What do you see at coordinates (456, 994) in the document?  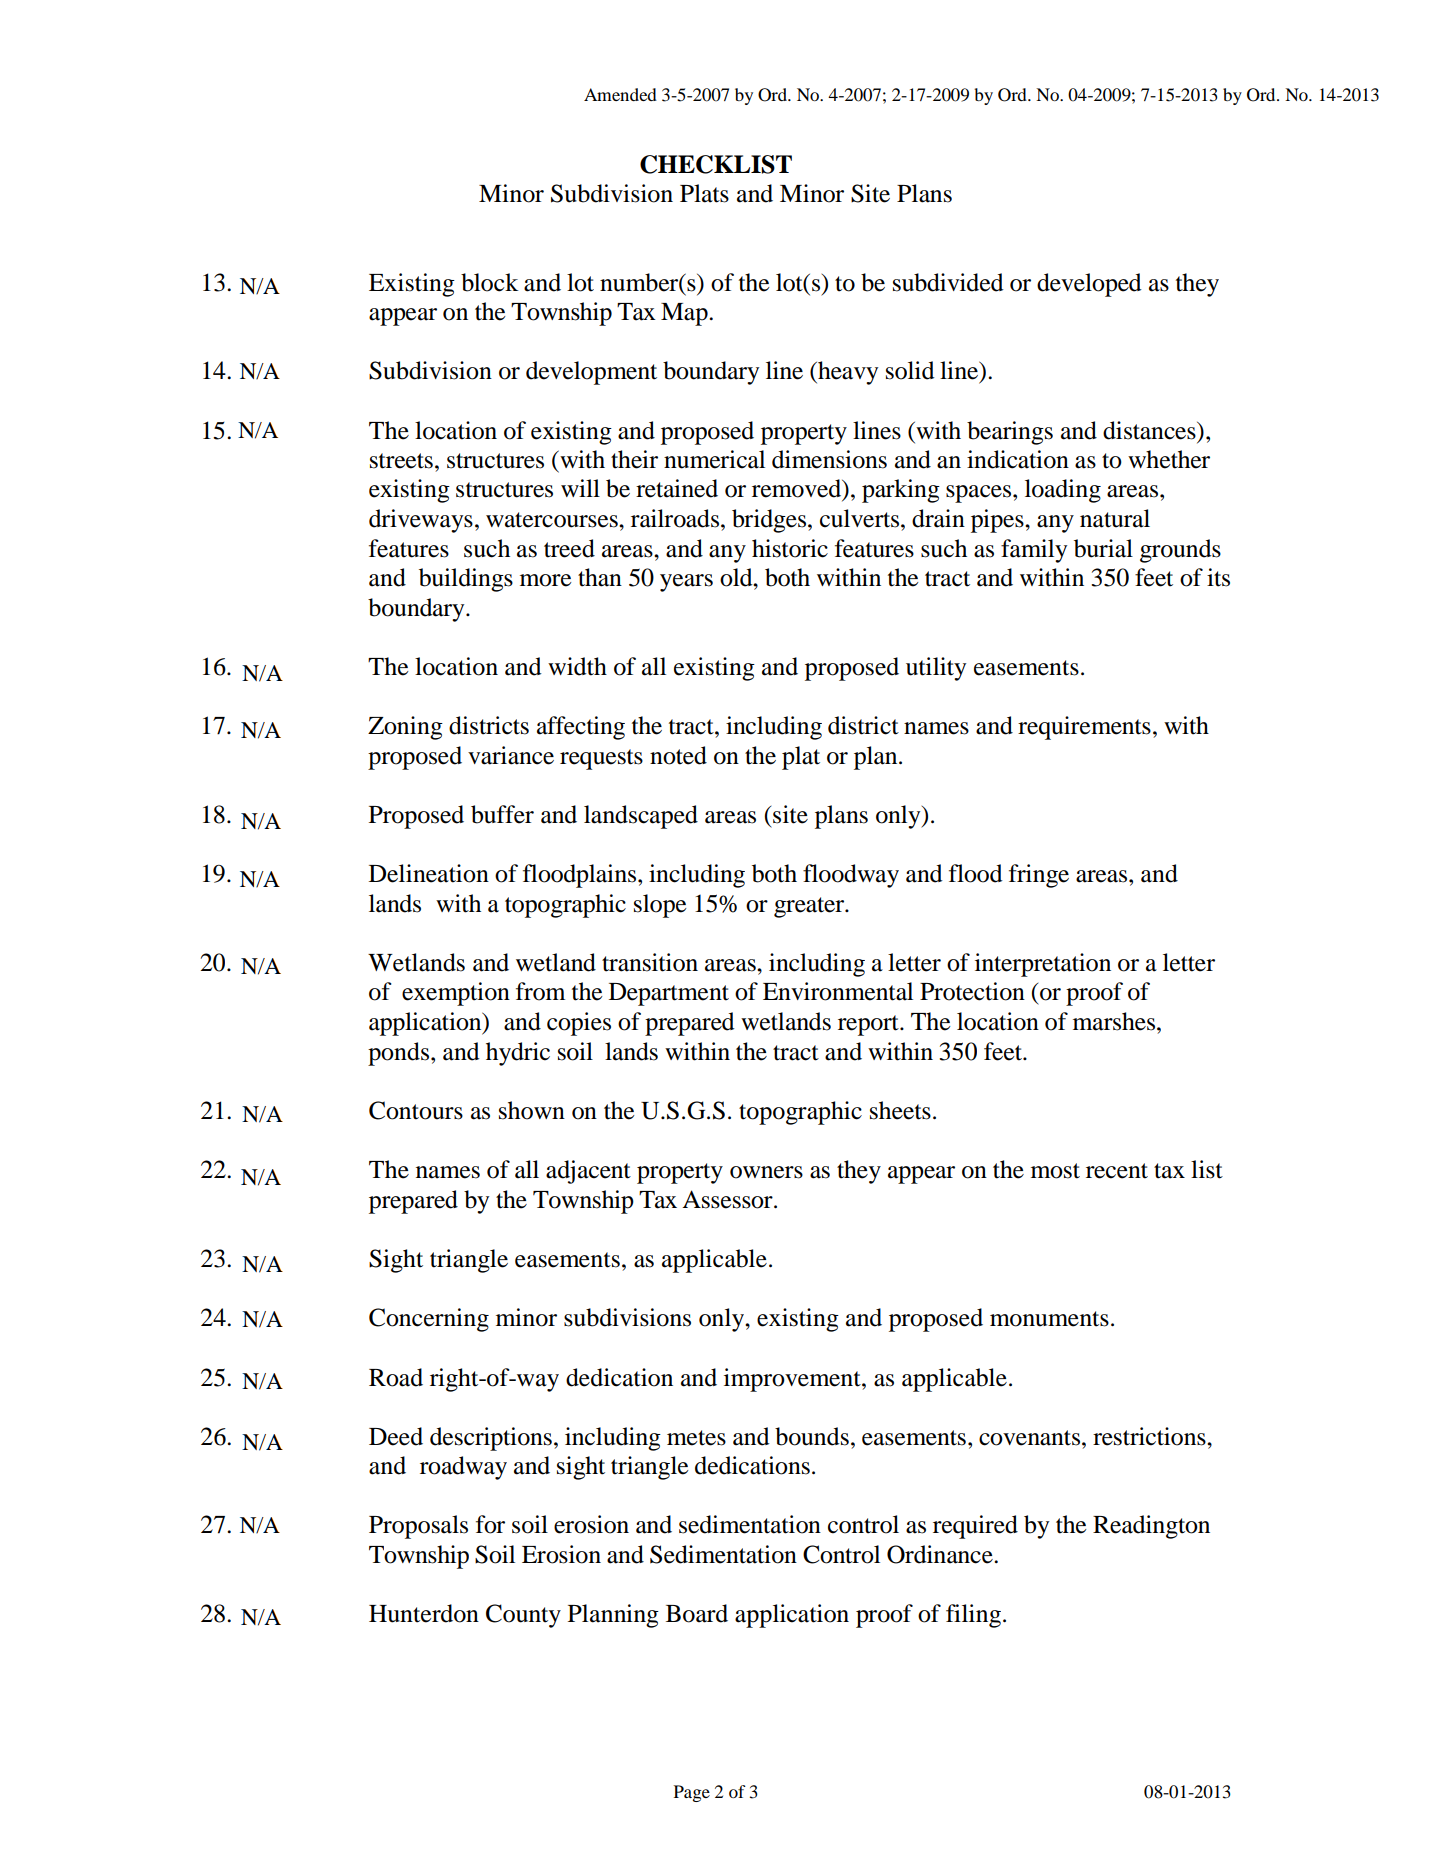 I see `exemption` at bounding box center [456, 994].
